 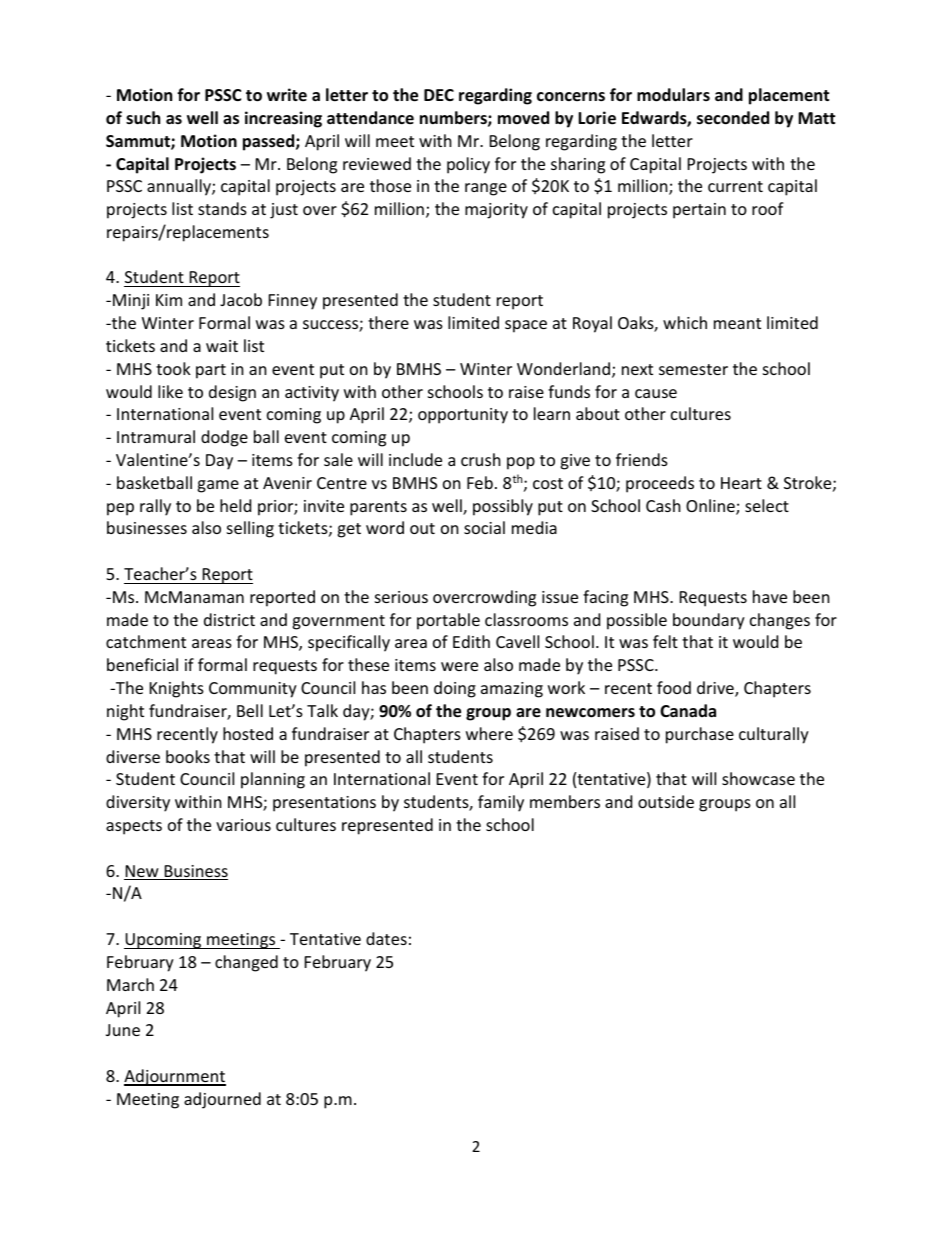 What do you see at coordinates (448, 621) in the screenshot?
I see `portable` at bounding box center [448, 621].
